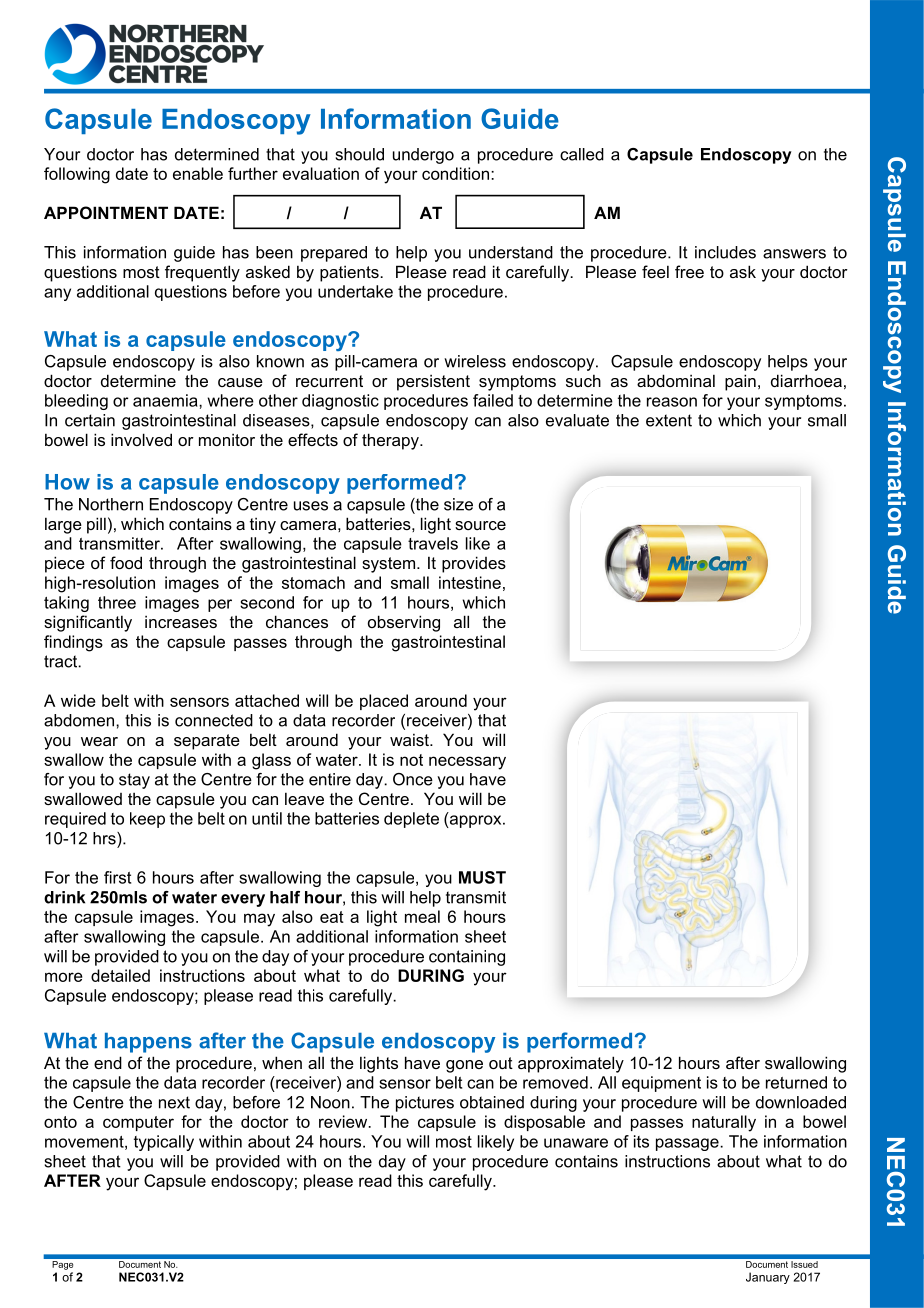 Image resolution: width=924 pixels, height=1308 pixels. What do you see at coordinates (482, 877) in the screenshot?
I see `MUST` at bounding box center [482, 877].
